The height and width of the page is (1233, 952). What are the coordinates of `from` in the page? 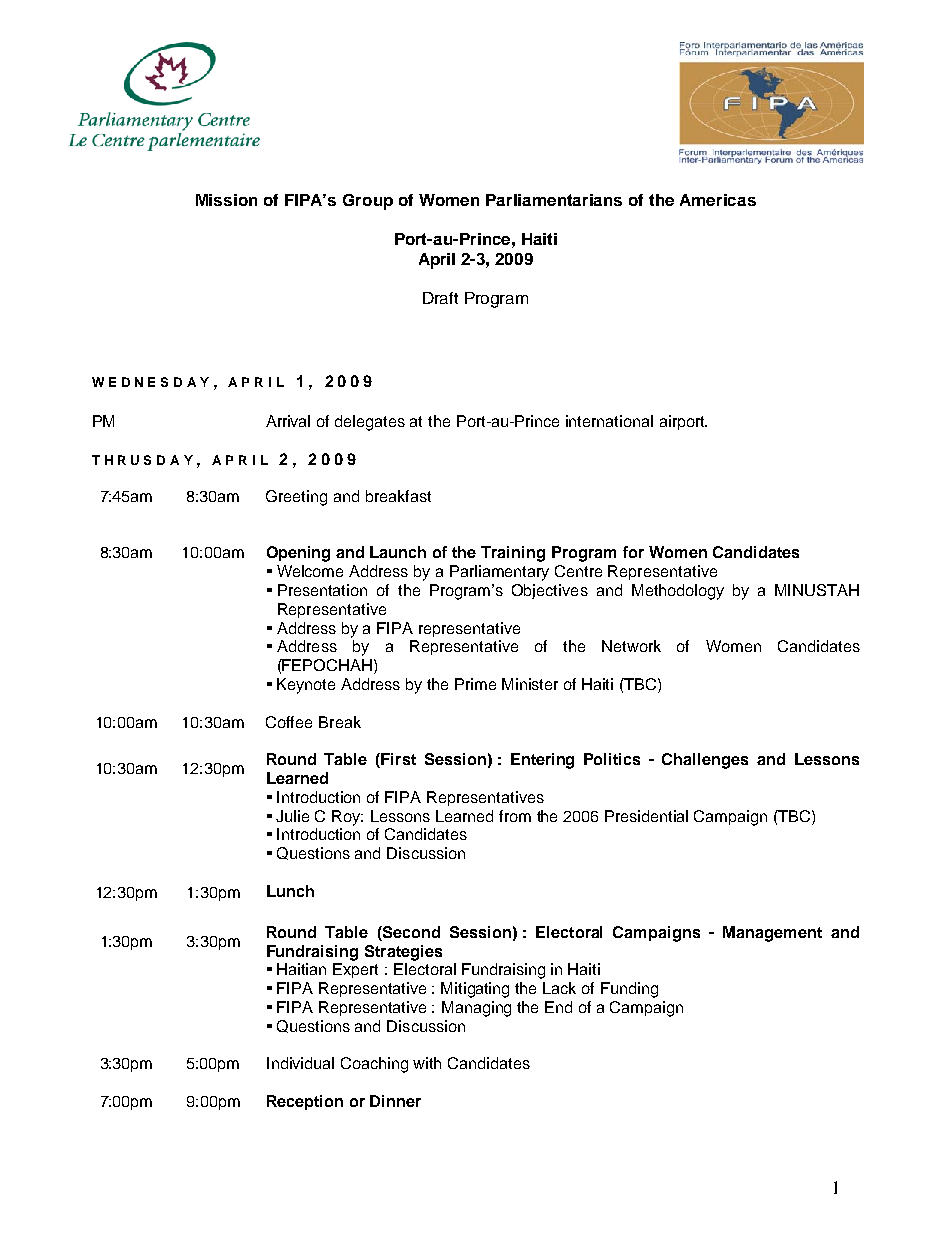 It's located at (515, 816).
